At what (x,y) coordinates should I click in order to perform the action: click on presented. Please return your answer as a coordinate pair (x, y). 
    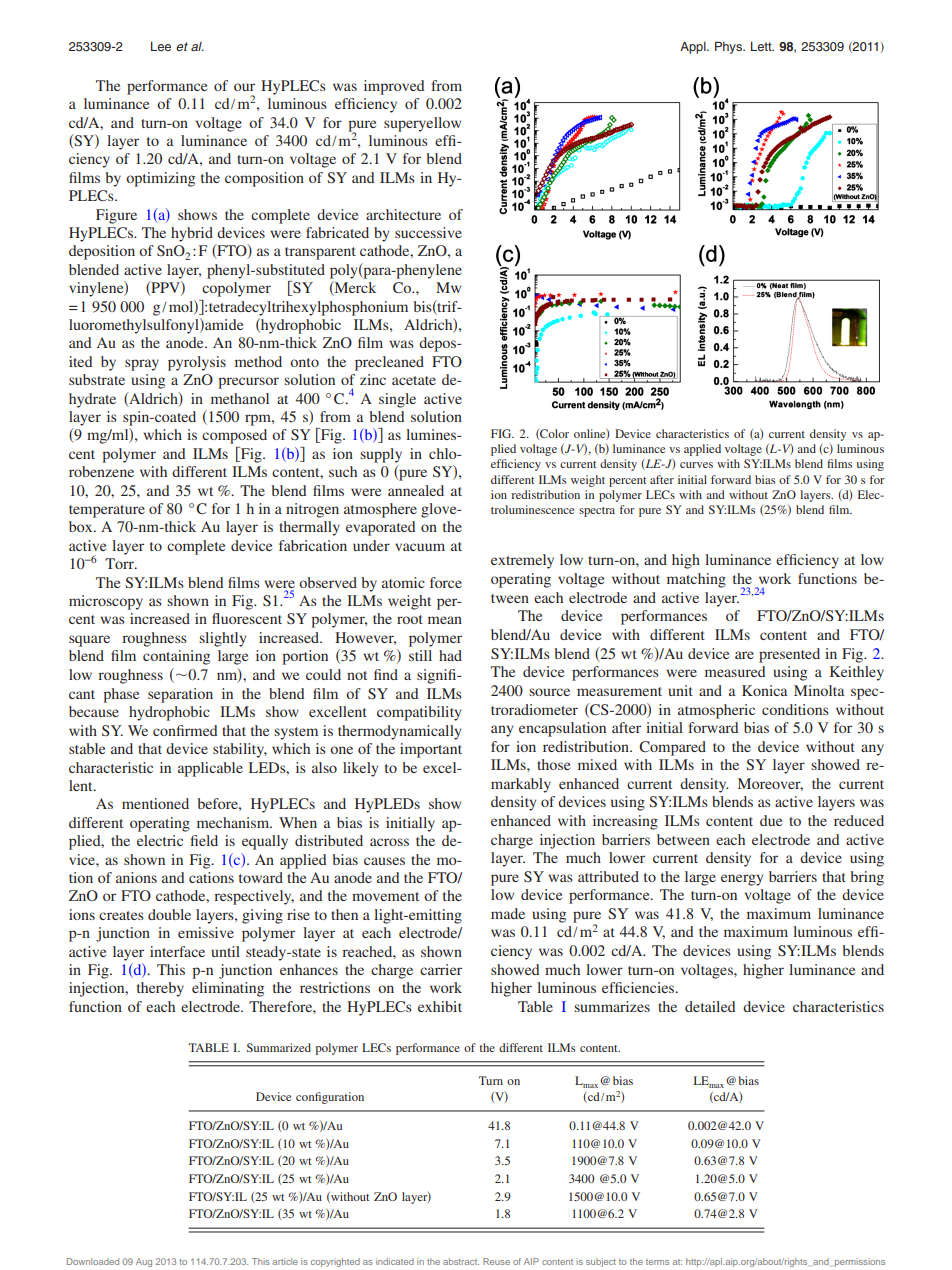
    Looking at the image, I should click on (789, 655).
